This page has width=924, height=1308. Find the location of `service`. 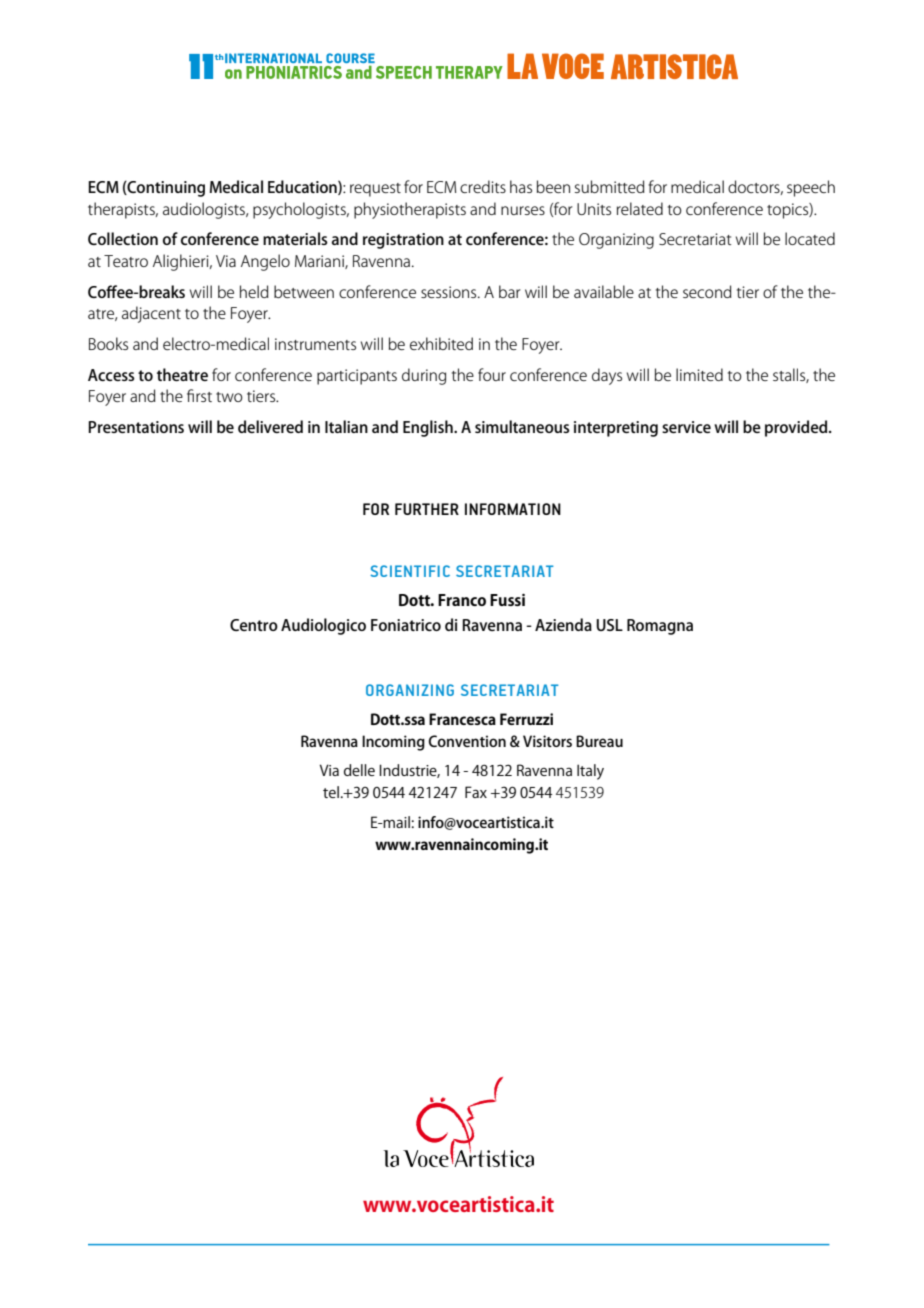

service is located at coordinates (686, 427).
